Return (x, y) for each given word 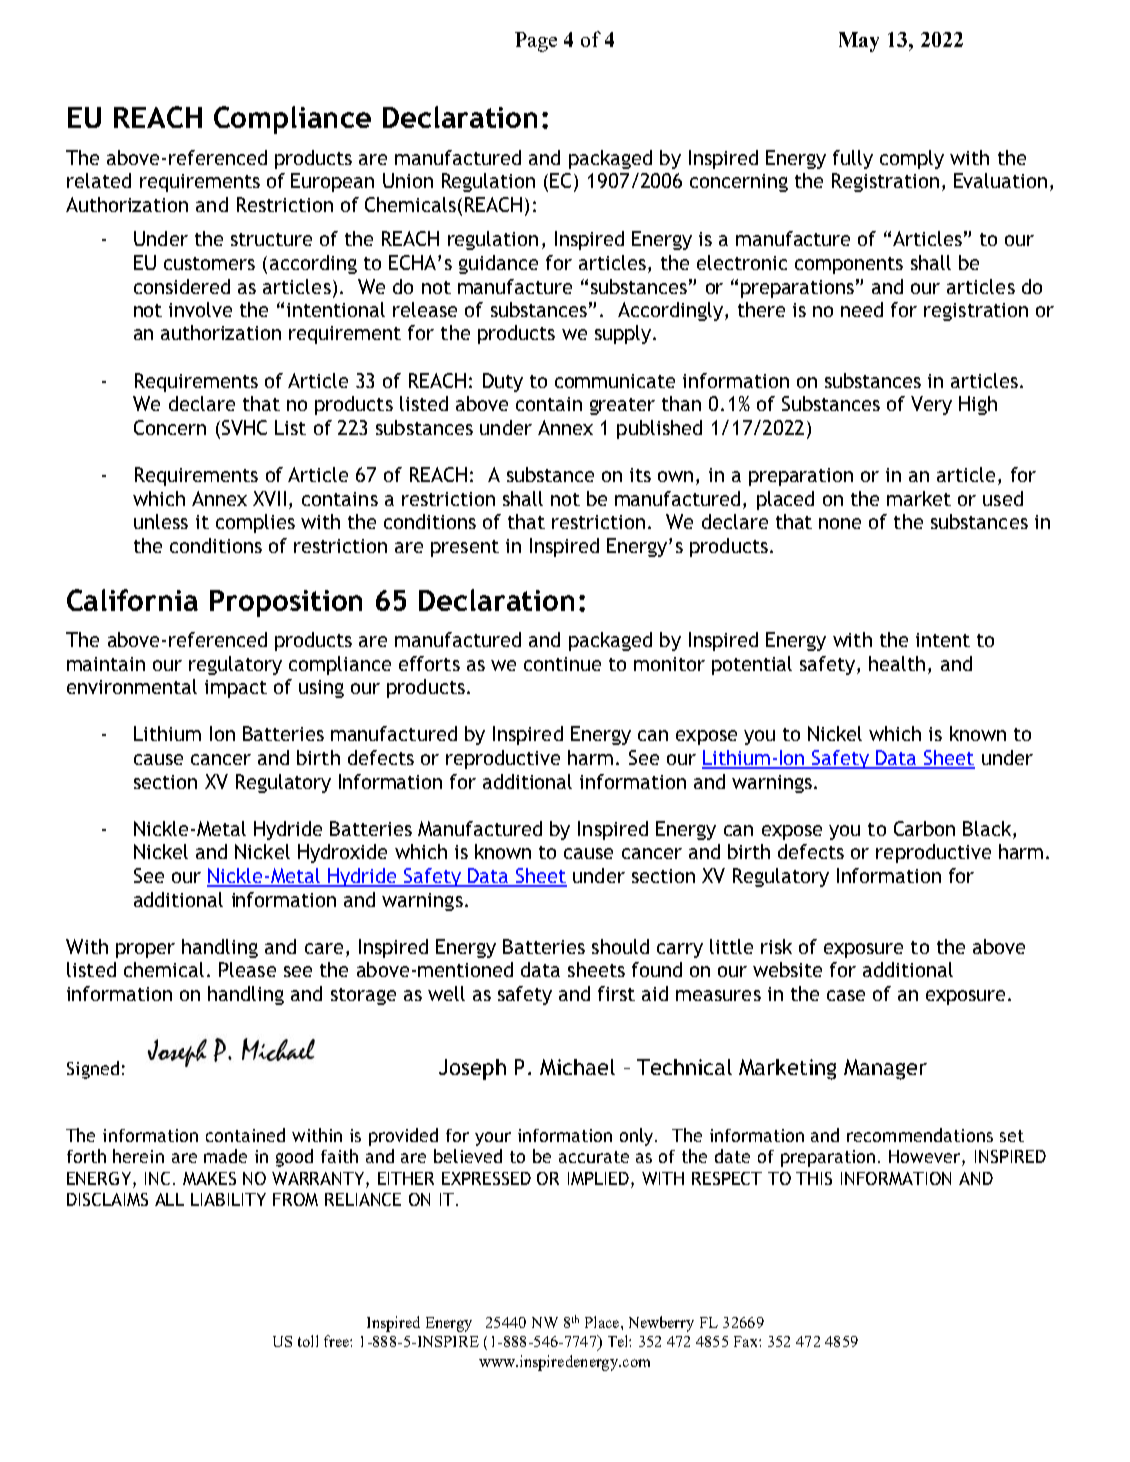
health (899, 663)
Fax (747, 1341)
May (859, 42)
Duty (503, 382)
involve (200, 309)
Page (536, 42)
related (99, 180)
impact (236, 689)
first (616, 993)
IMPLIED (600, 1180)
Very (931, 405)
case (846, 995)
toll (308, 1341)
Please (247, 969)
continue (562, 664)
